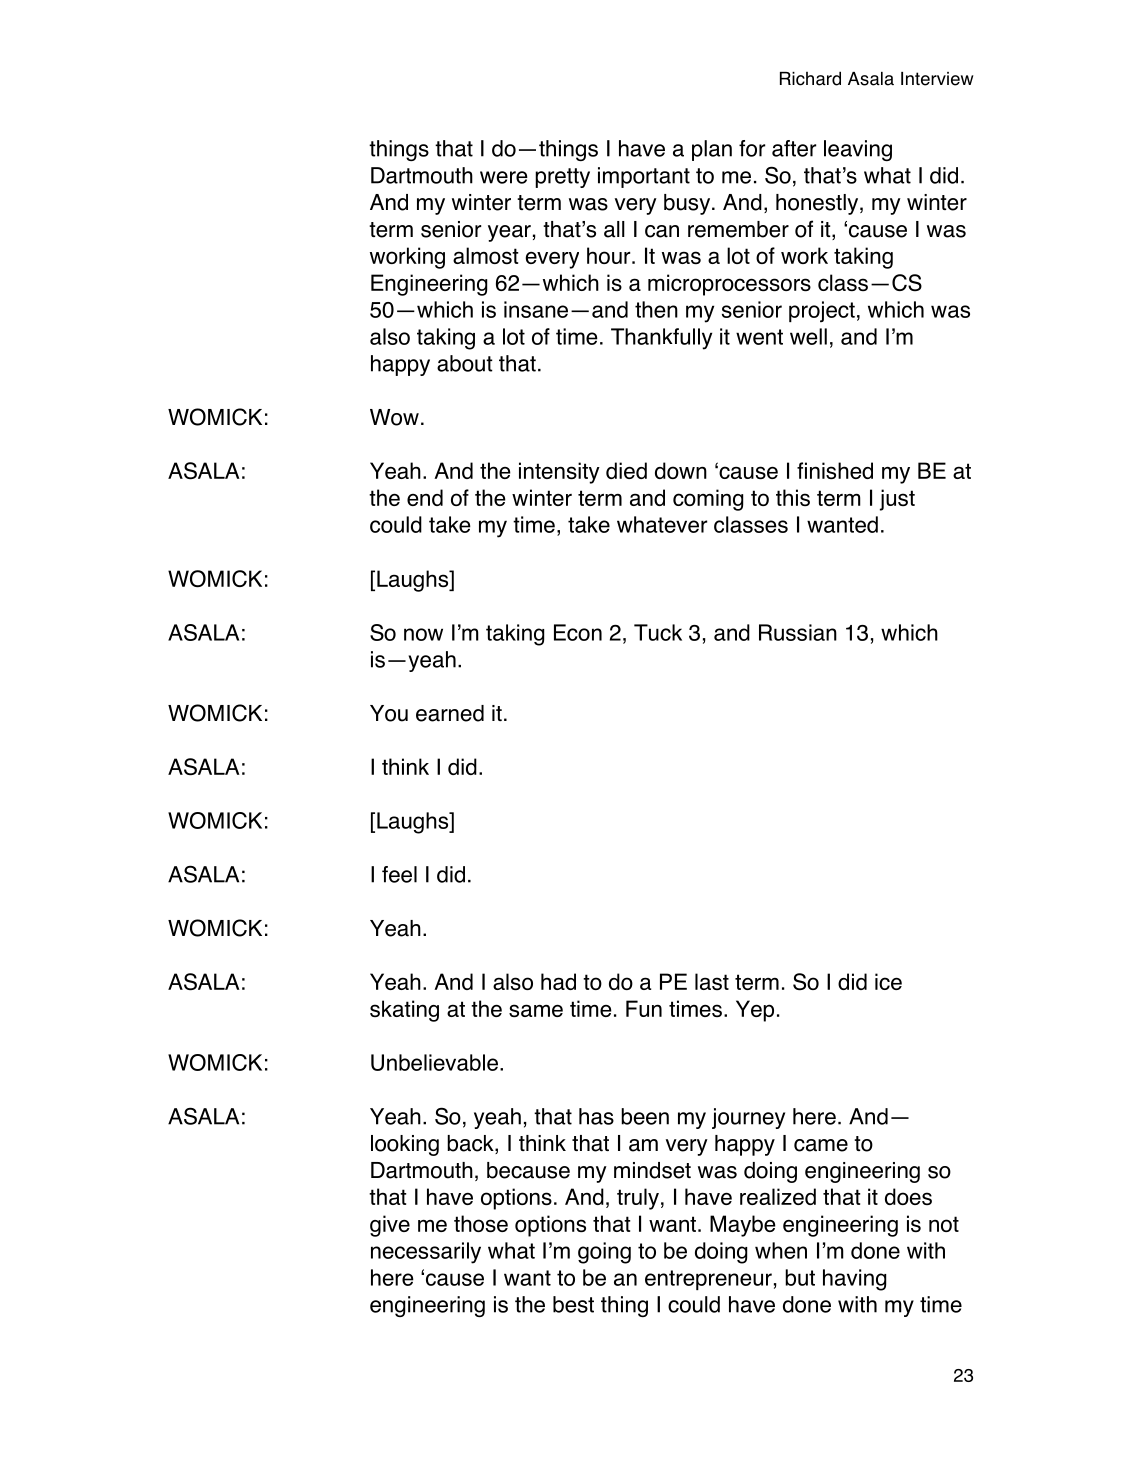 This page has width=1142, height=1478. What do you see at coordinates (854, 1280) in the page?
I see `having` at bounding box center [854, 1280].
